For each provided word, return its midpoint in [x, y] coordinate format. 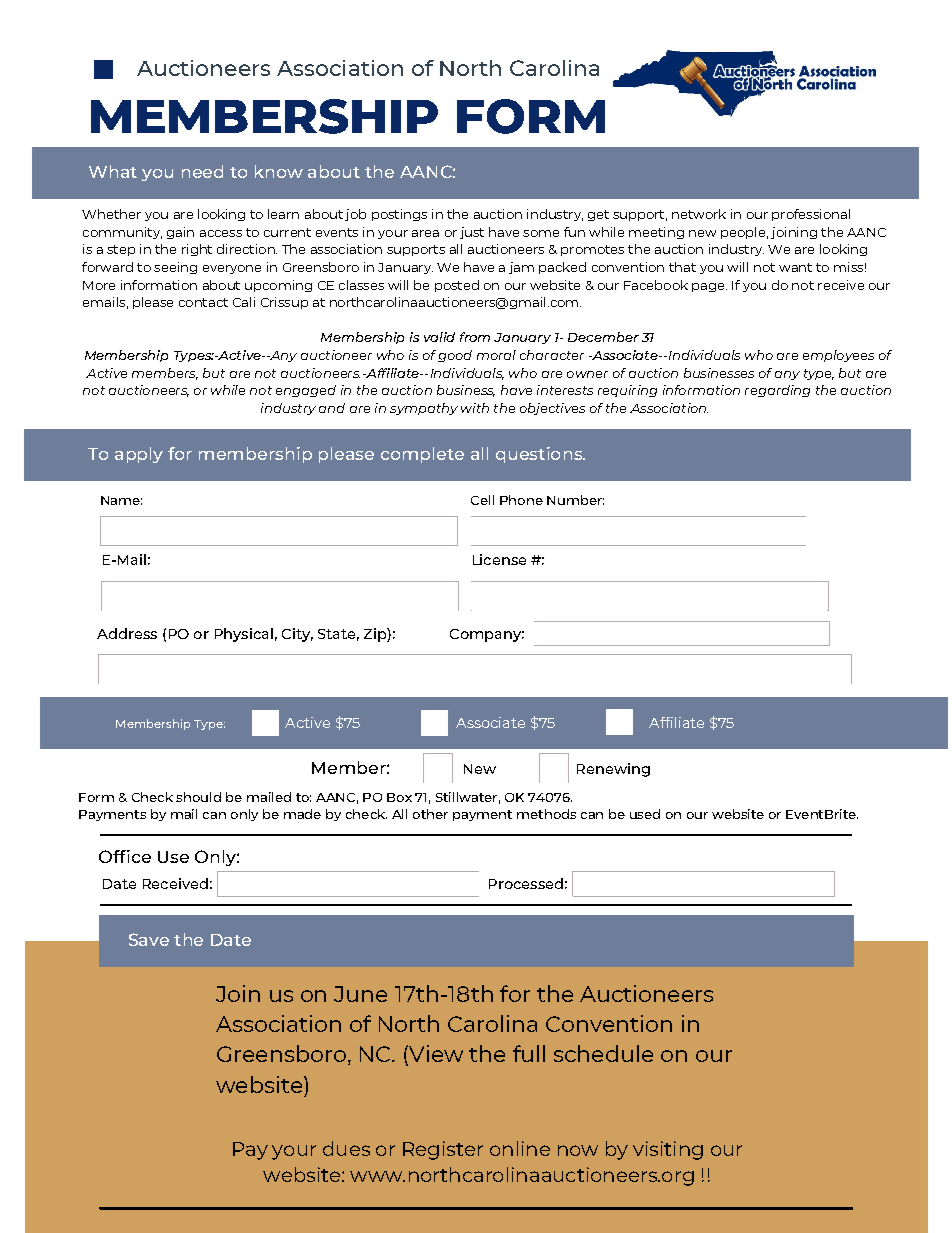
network [699, 214]
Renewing [613, 770]
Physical [244, 635]
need [202, 171]
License [499, 559]
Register [443, 1150]
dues [346, 1148]
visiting [668, 1150]
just [472, 233]
